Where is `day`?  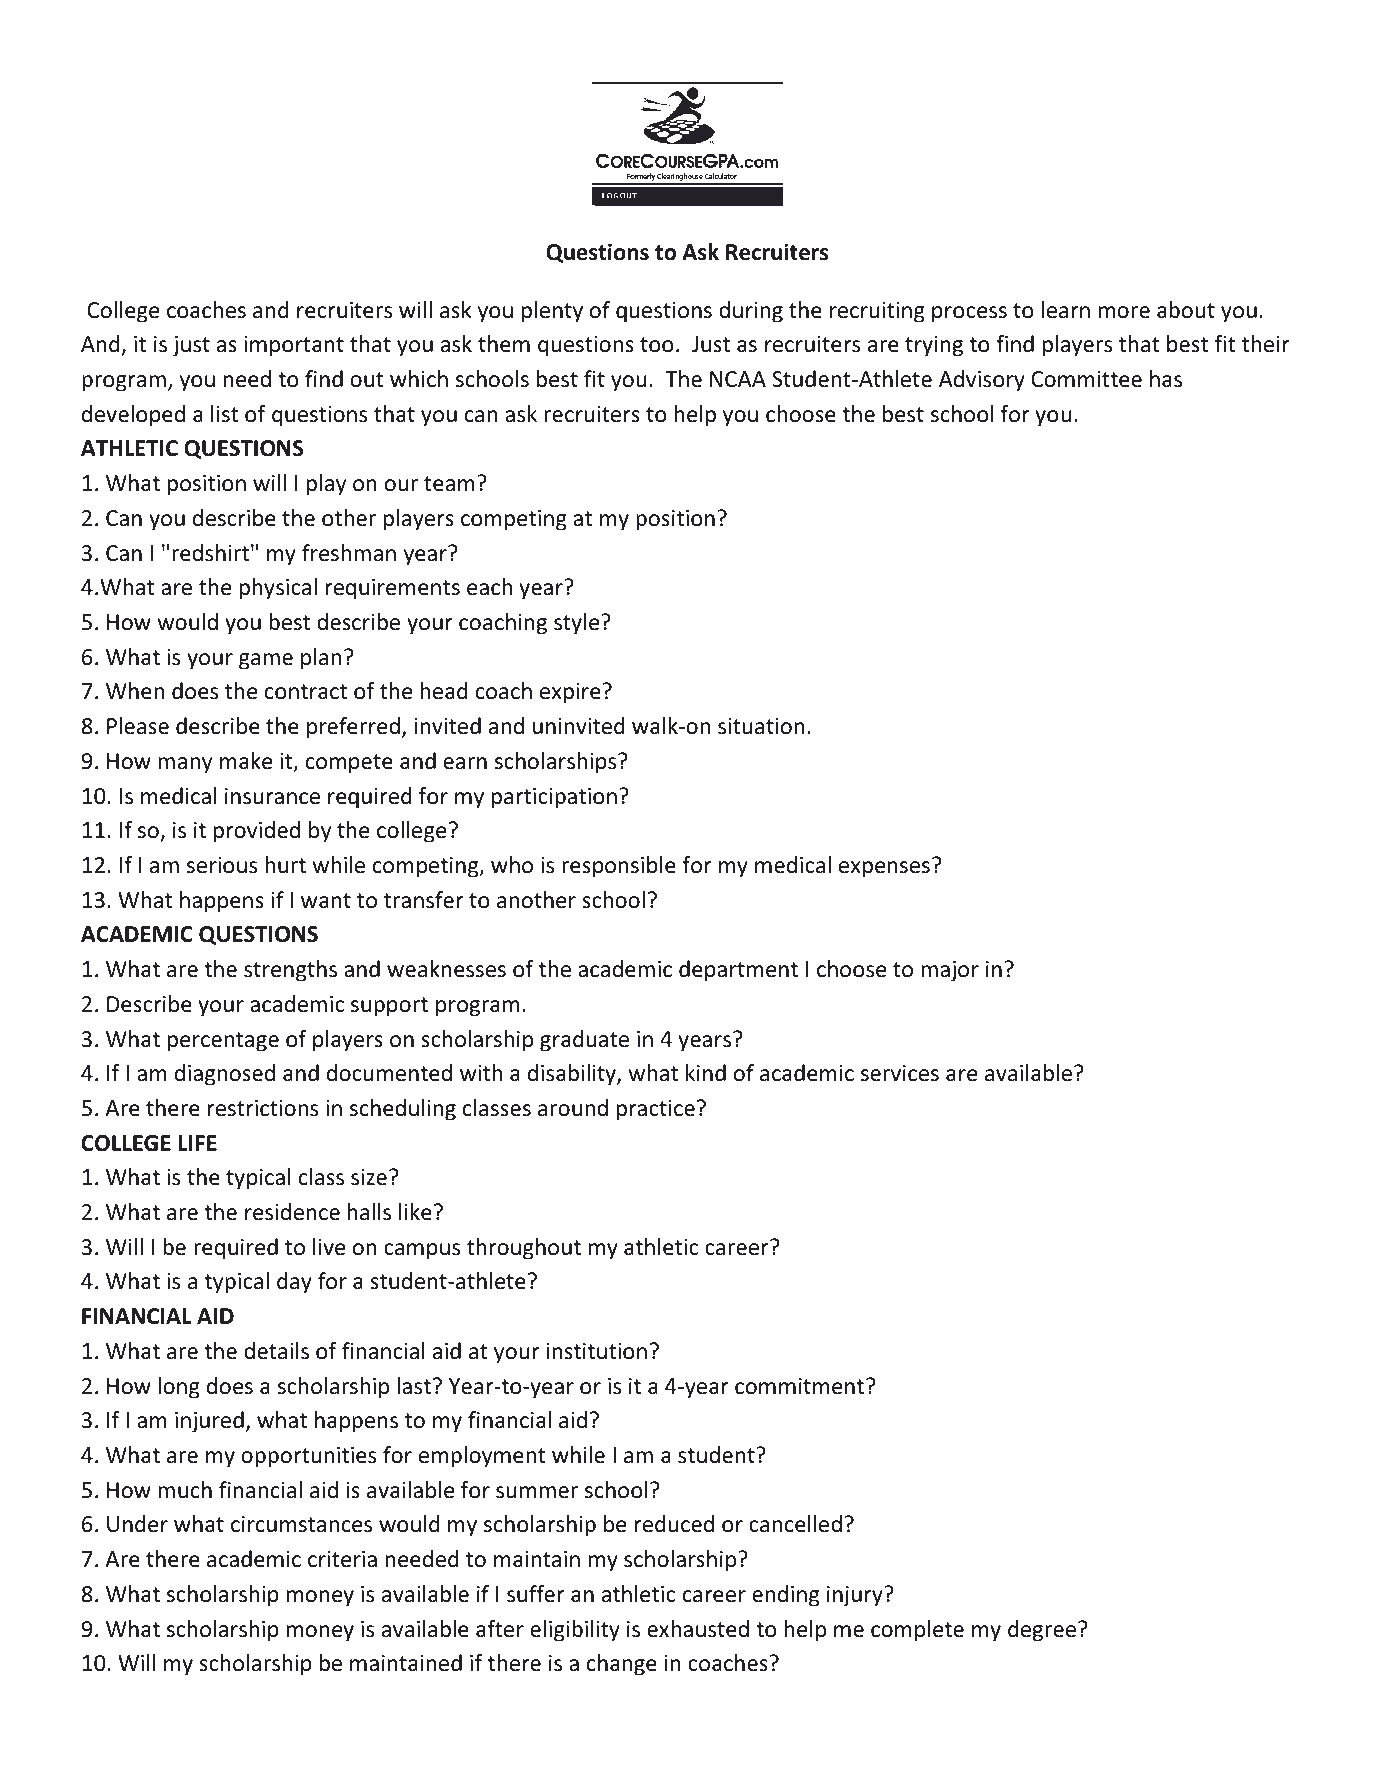
day is located at coordinates (294, 1283).
